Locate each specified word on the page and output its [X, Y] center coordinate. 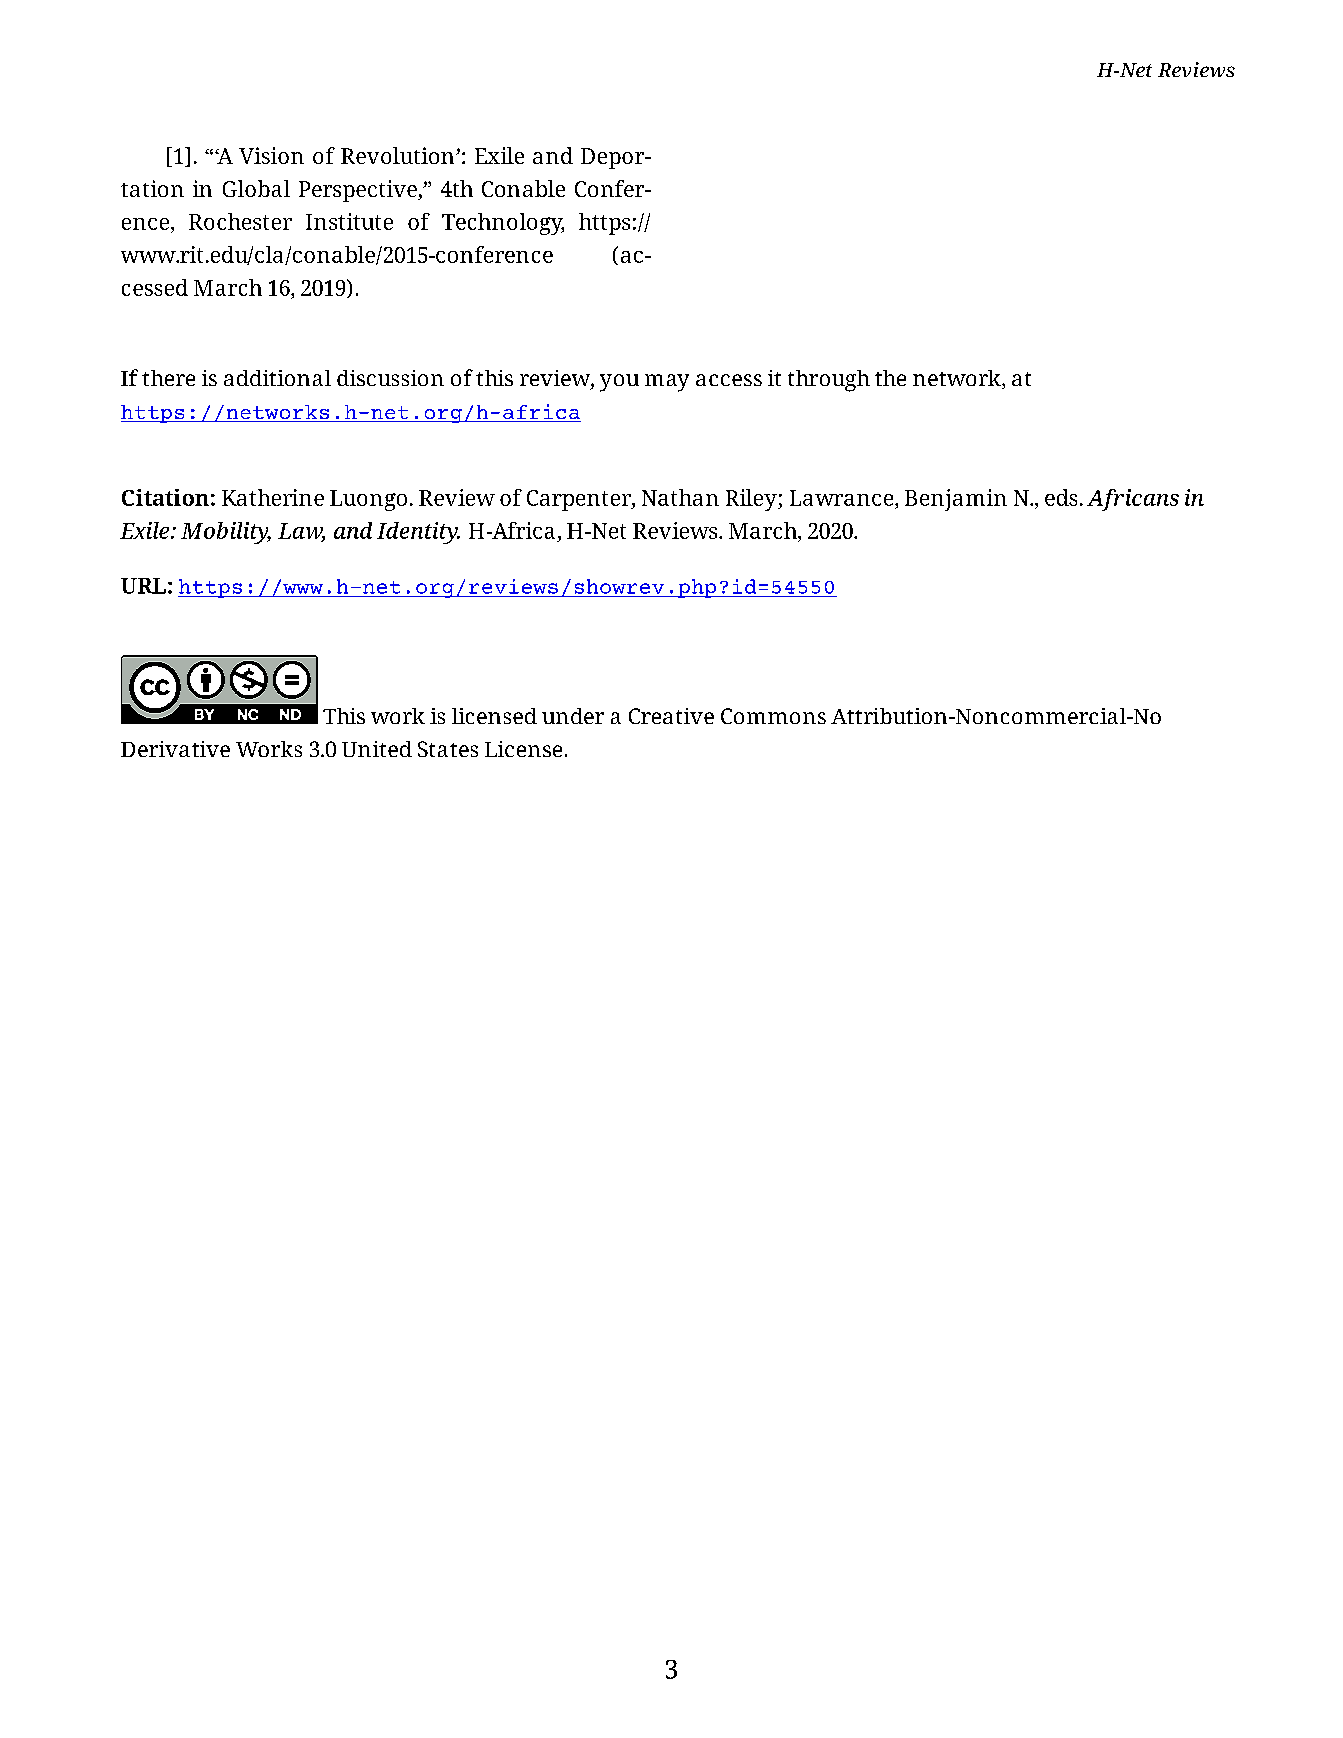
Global [256, 188]
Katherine [273, 497]
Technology [503, 224]
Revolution [399, 155]
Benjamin [956, 500]
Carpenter [580, 500]
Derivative [175, 749]
